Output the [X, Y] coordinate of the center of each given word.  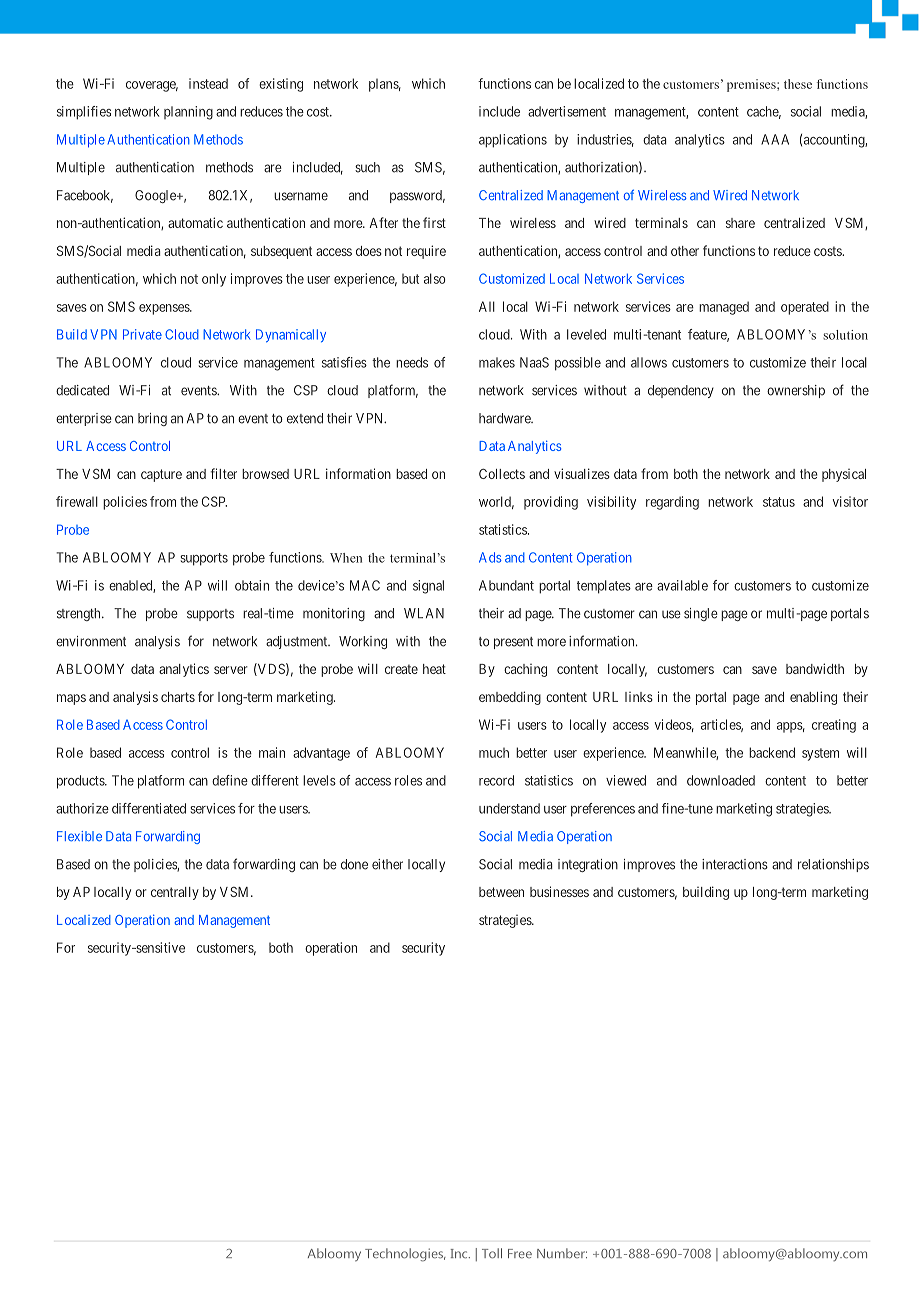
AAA [775, 139]
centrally [175, 893]
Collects [502, 474]
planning [188, 113]
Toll [492, 1253]
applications [513, 141]
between [501, 892]
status [779, 502]
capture [161, 475]
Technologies [405, 1255]
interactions [735, 864]
